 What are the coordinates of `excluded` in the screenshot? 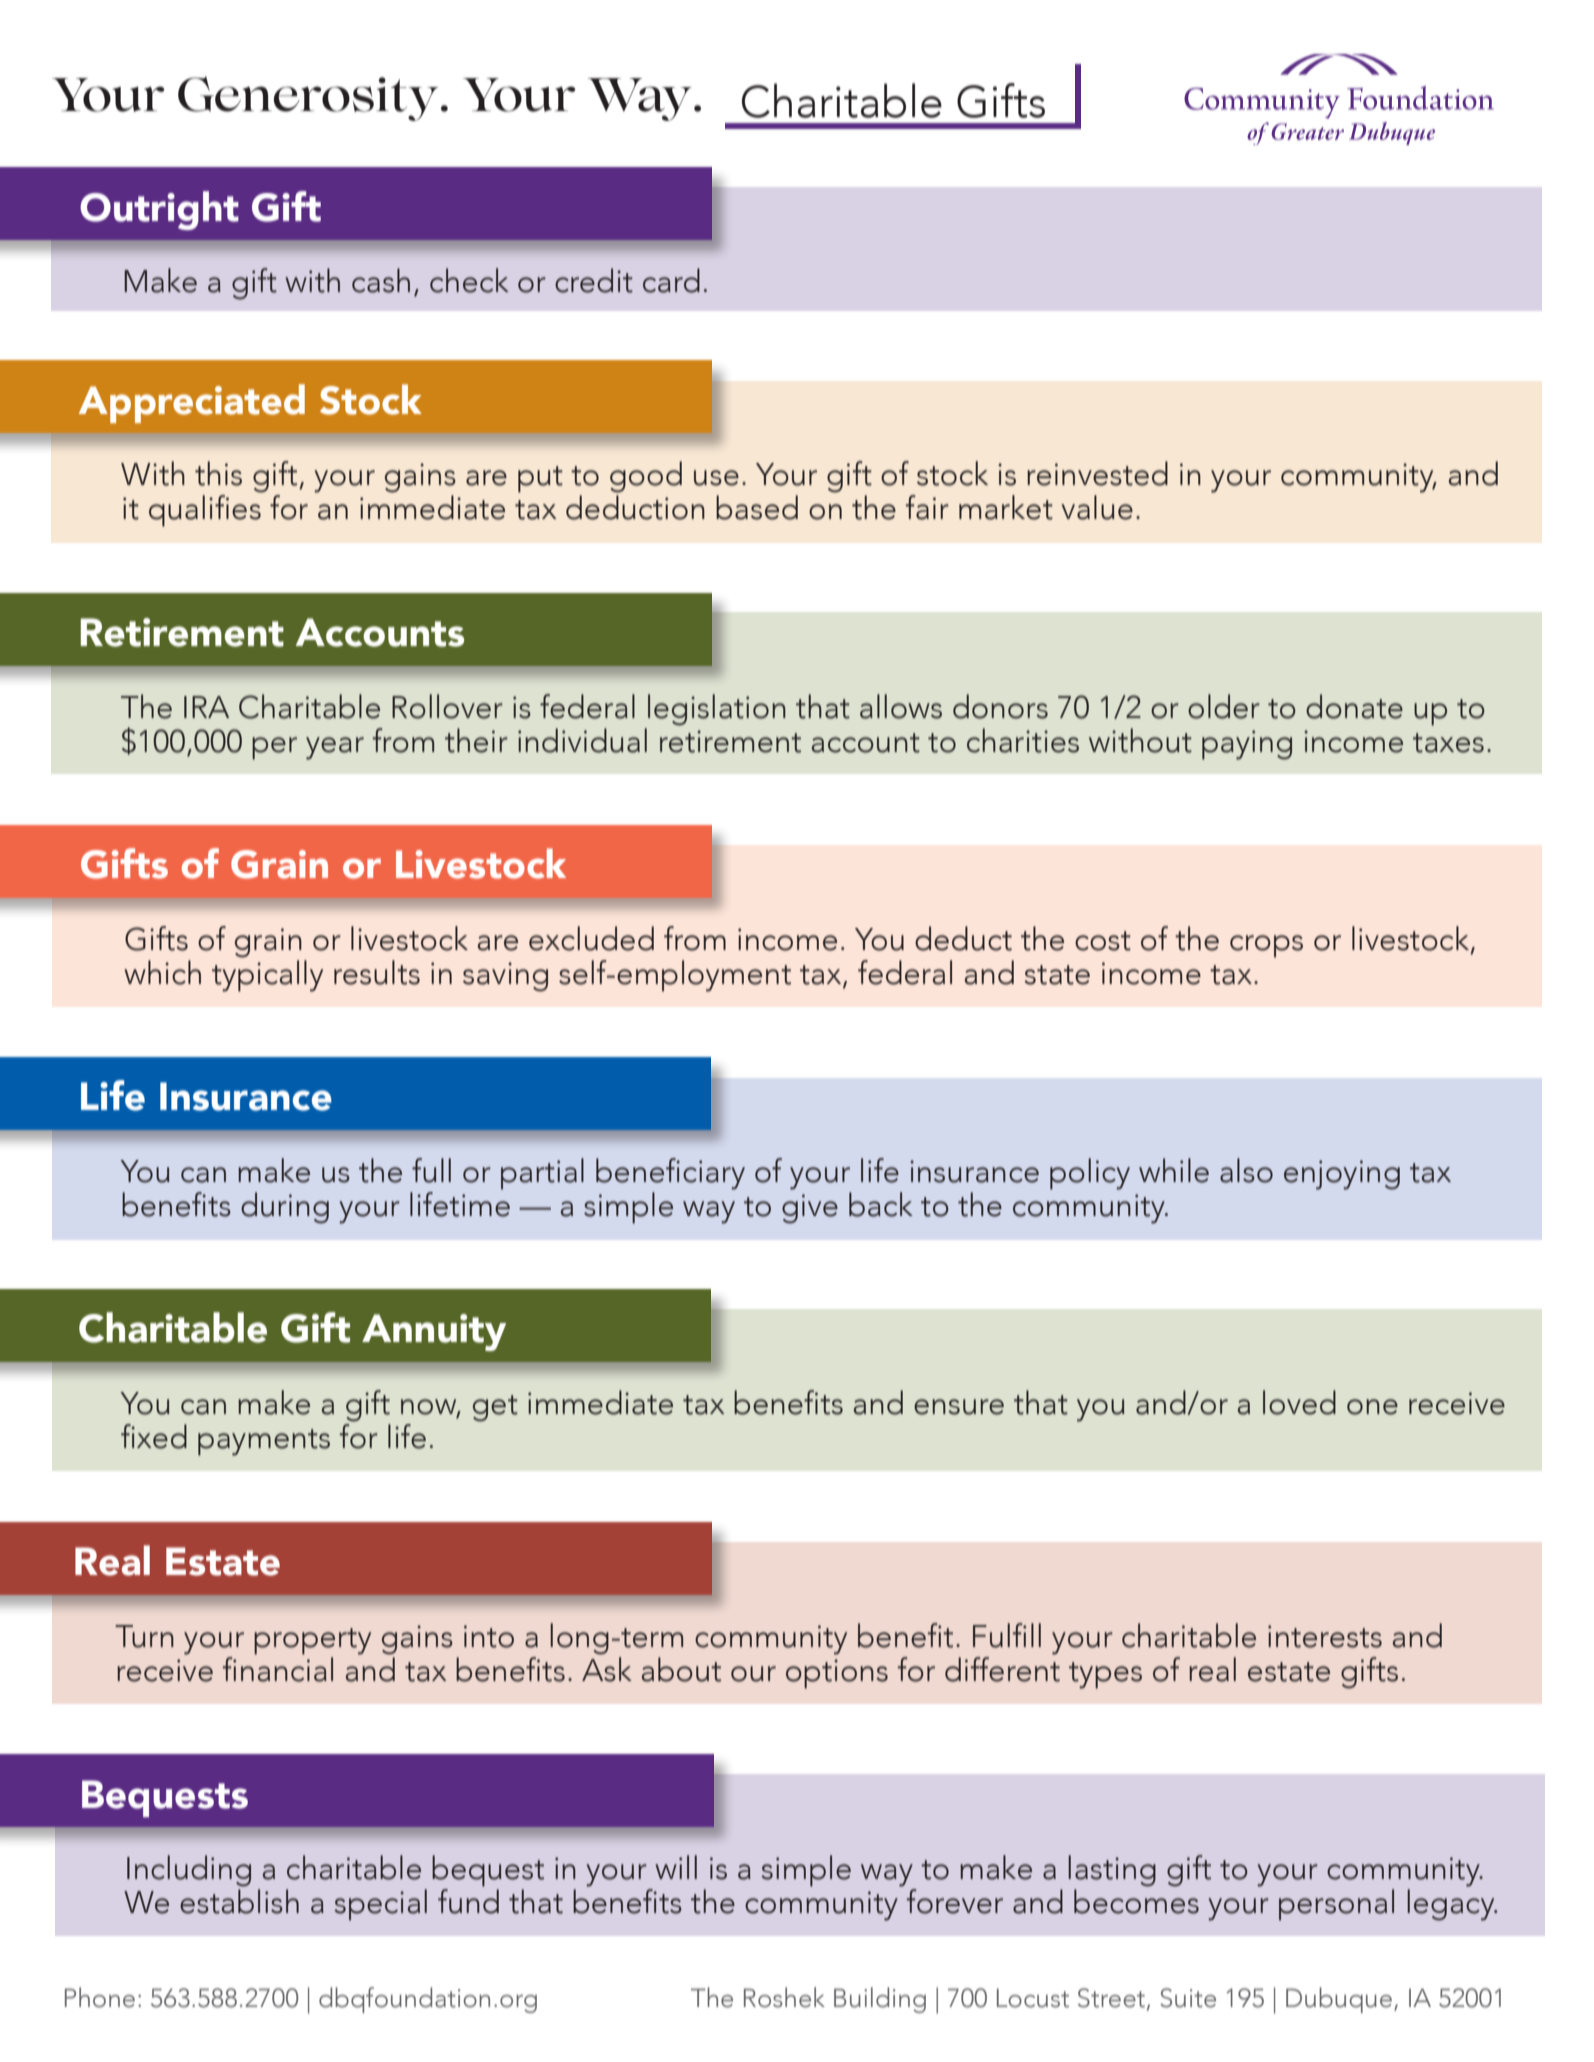 It's located at (591, 938).
